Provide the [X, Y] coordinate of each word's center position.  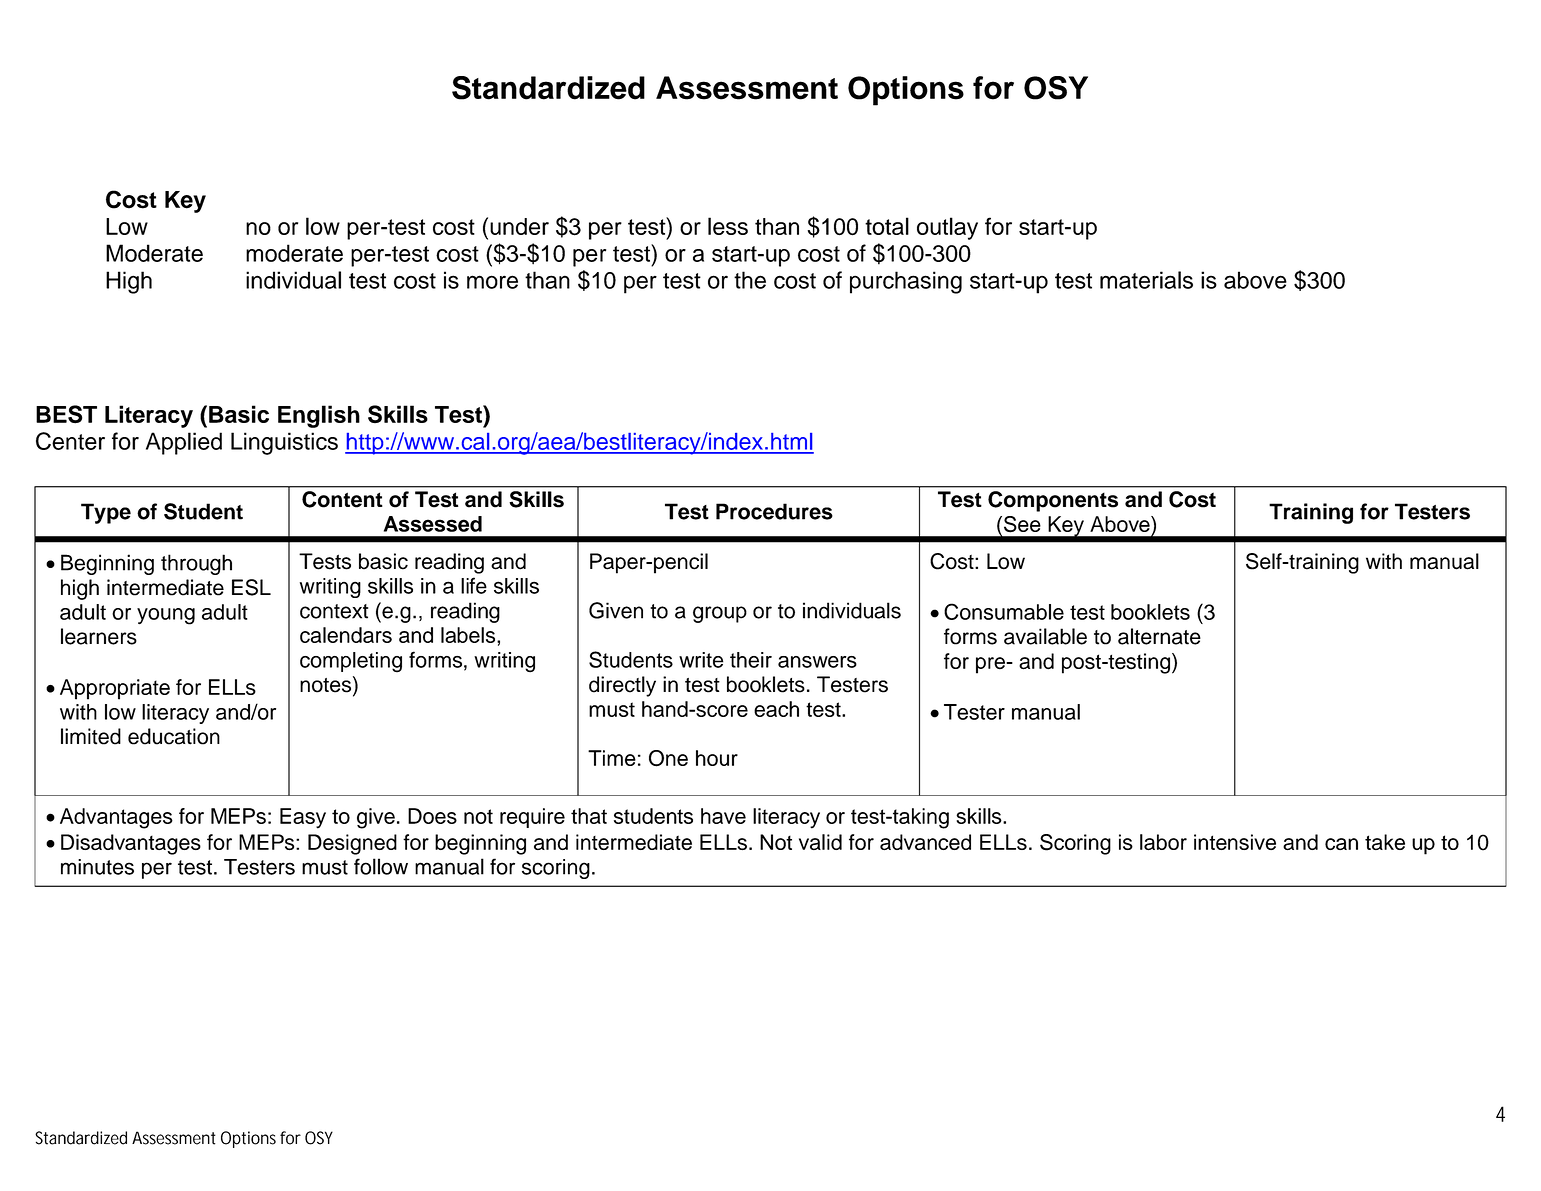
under [519, 226]
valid [820, 842]
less [728, 226]
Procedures [774, 511]
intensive [1235, 842]
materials [1146, 280]
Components [1053, 501]
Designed [352, 844]
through [196, 564]
